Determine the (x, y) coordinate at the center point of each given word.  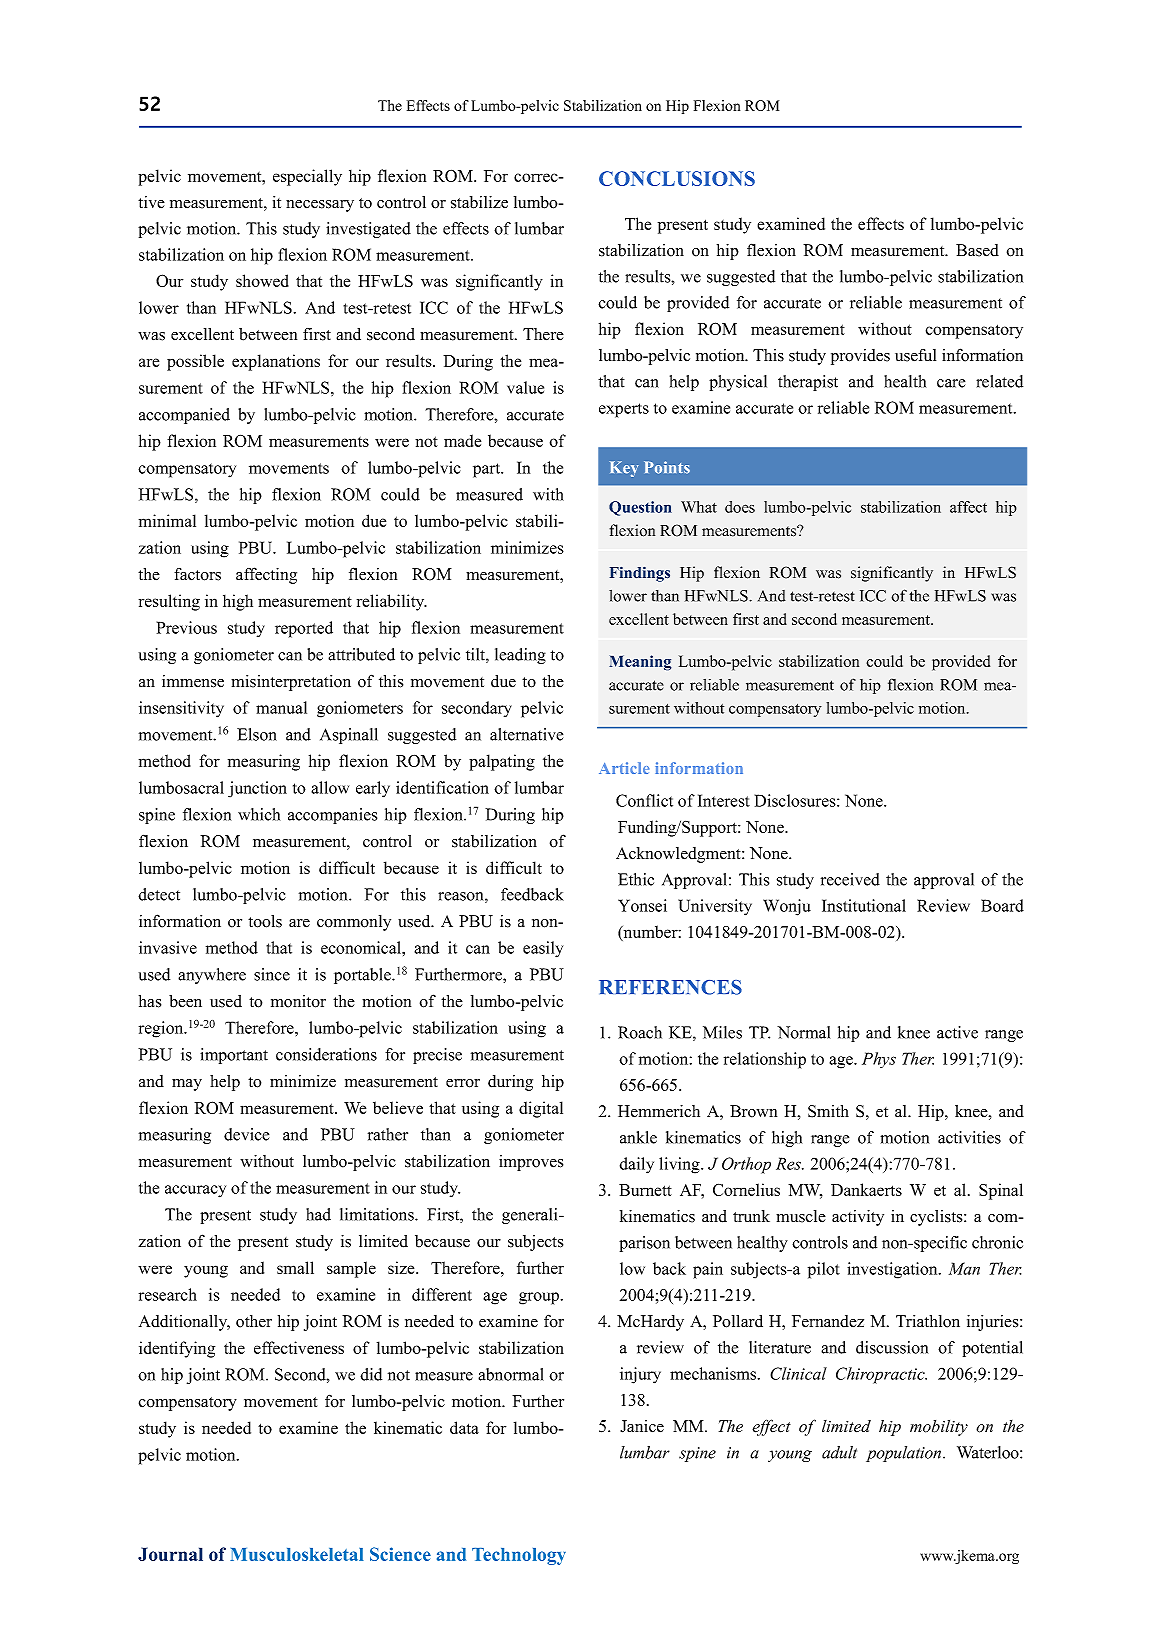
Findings (639, 574)
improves (531, 1163)
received (850, 879)
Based (977, 250)
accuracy (195, 1191)
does (740, 507)
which (259, 814)
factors (197, 574)
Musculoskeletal (297, 1554)
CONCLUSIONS (677, 178)
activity (858, 1218)
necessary (320, 206)
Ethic (636, 879)
